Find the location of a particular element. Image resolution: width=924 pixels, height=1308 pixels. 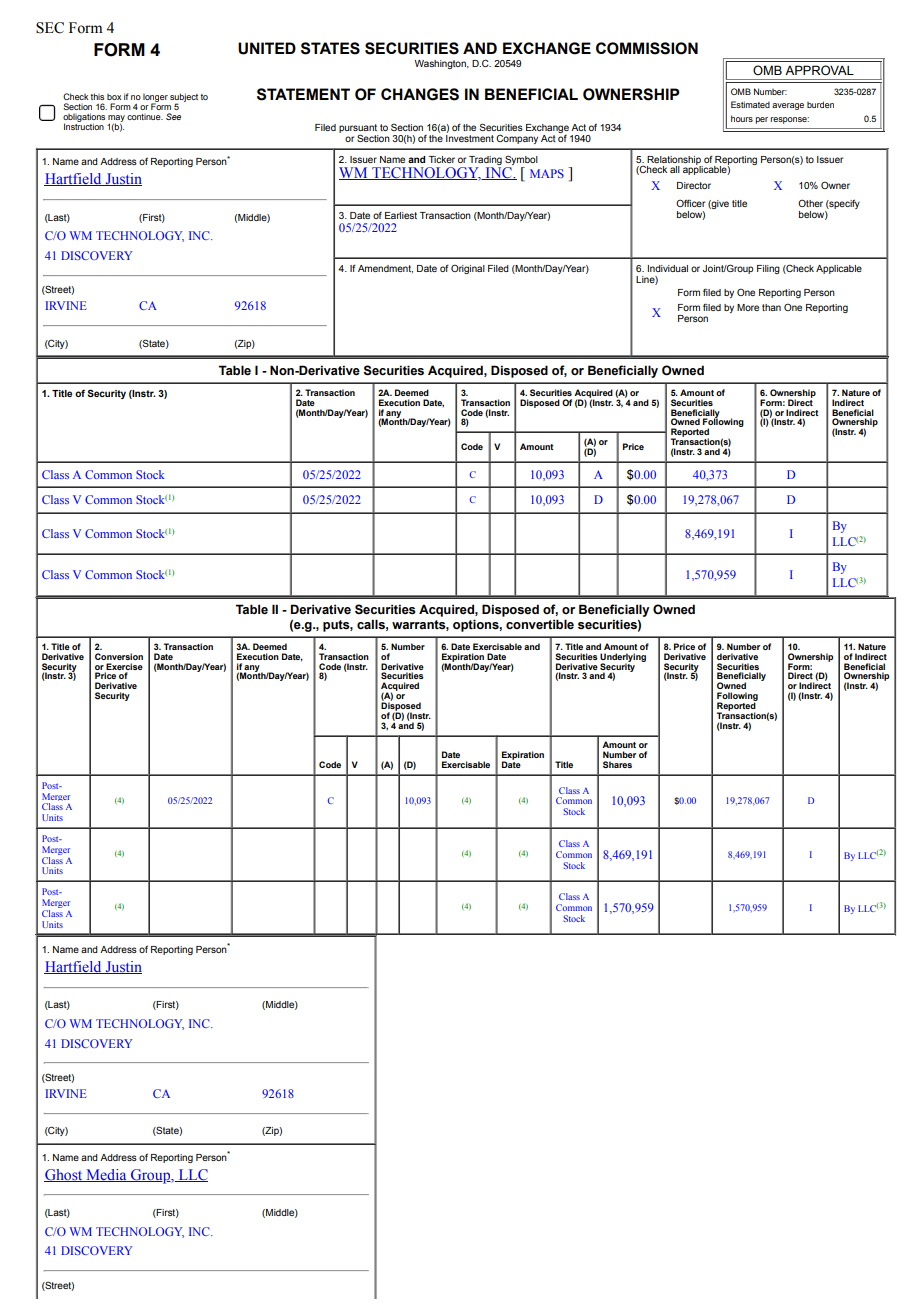

Amendment is located at coordinates (385, 269).
